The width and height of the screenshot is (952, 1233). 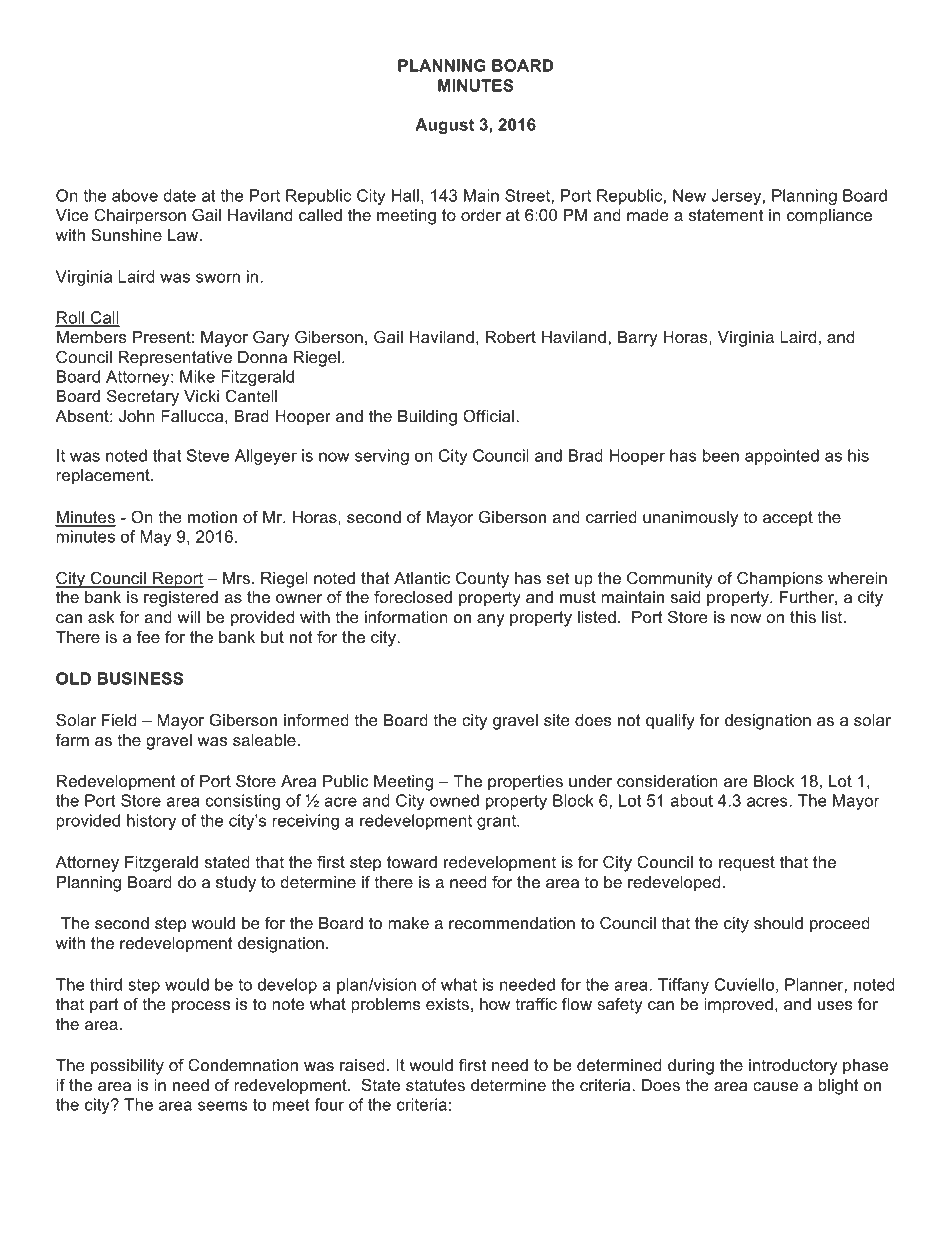 I want to click on will, so click(x=188, y=617).
